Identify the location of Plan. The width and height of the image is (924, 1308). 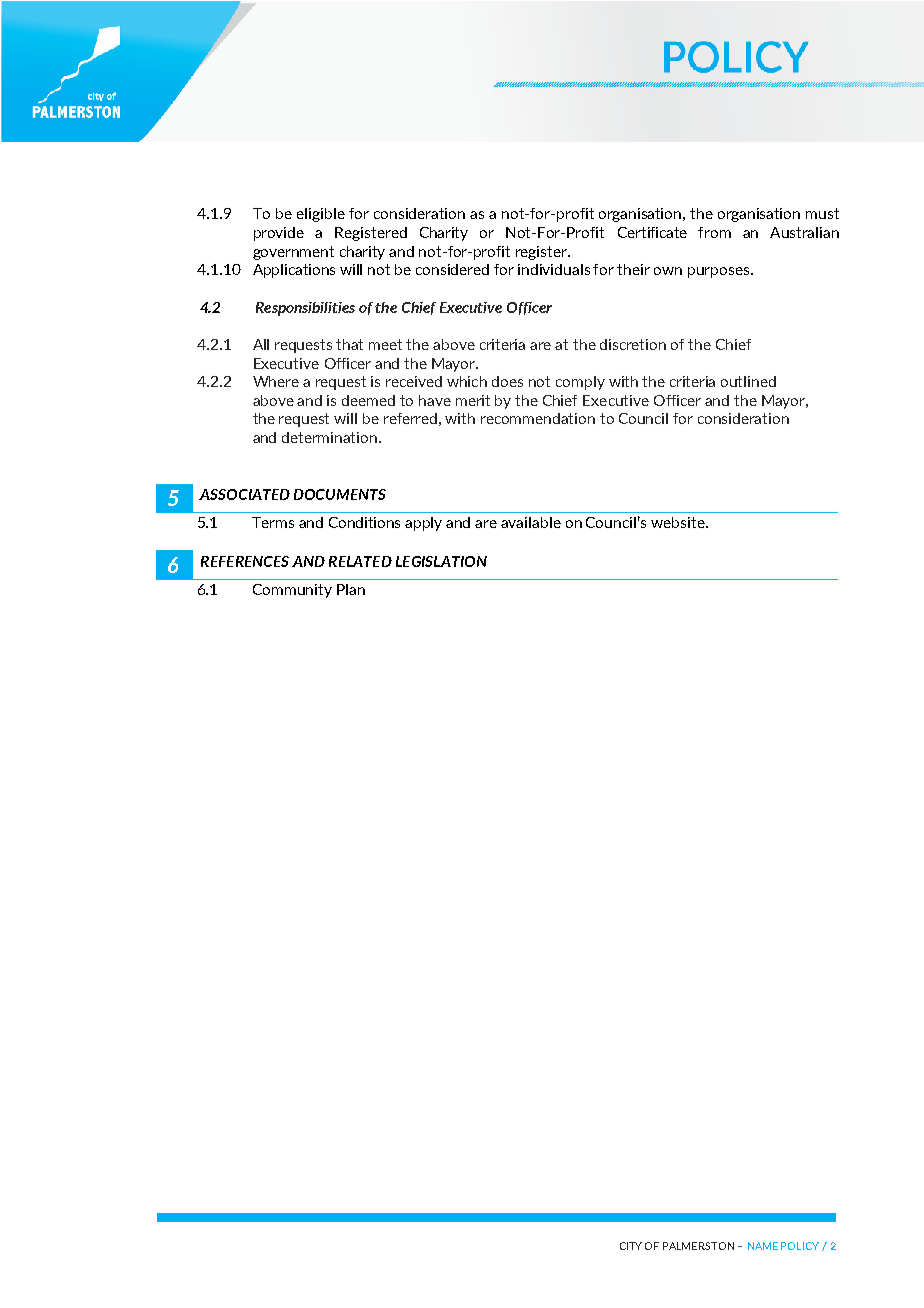
(351, 589).
